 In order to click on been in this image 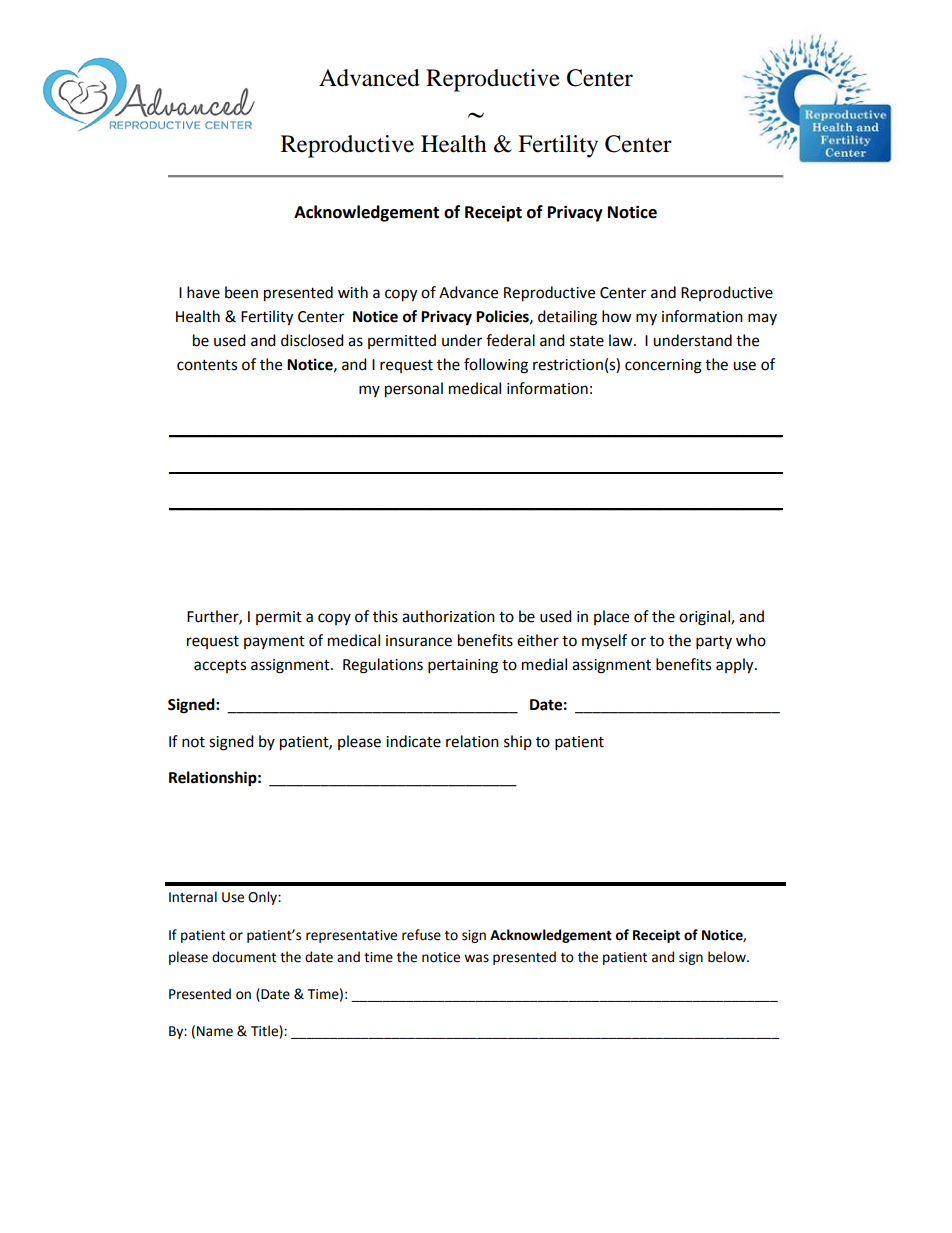, I will do `click(241, 292)`.
